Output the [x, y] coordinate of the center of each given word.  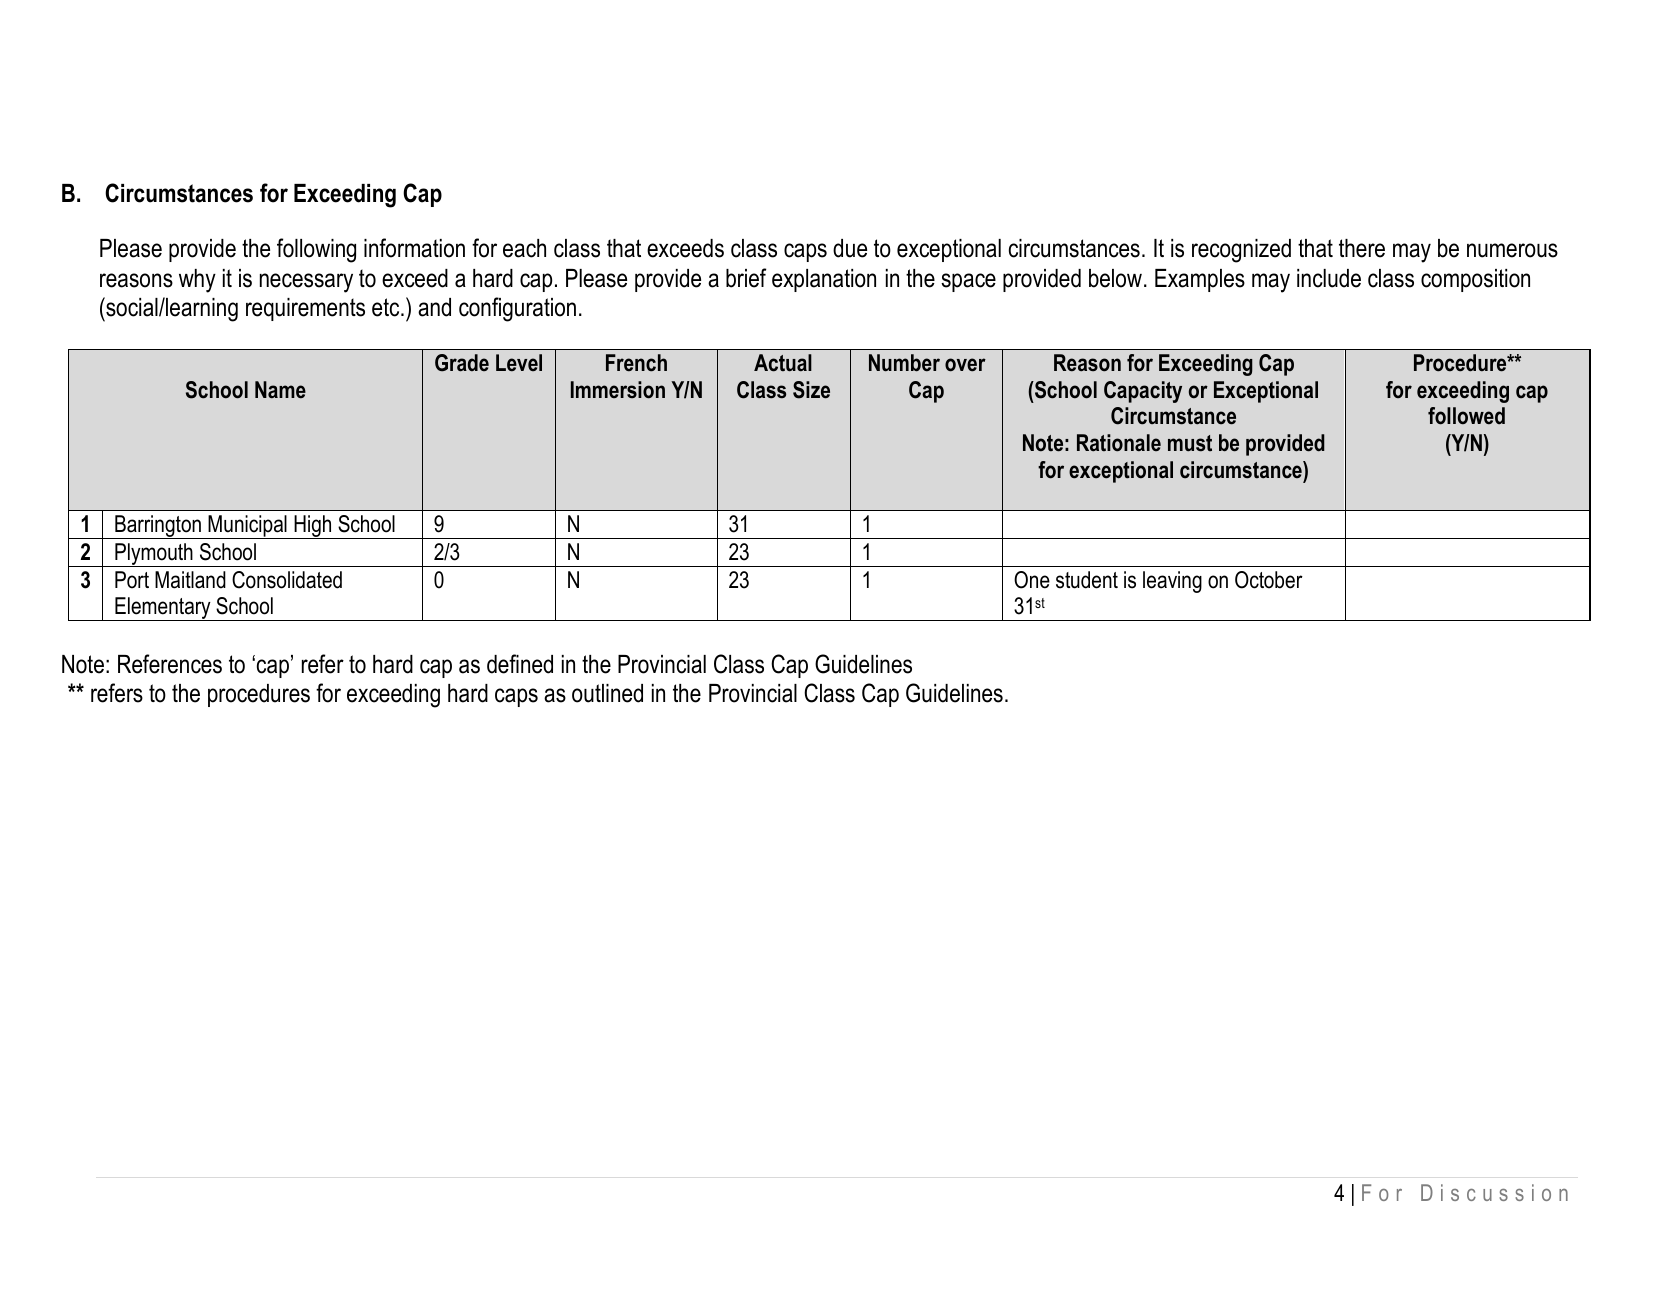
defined [520, 664]
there [1362, 248]
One [1032, 580]
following [316, 250]
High [313, 527]
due [850, 248]
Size [811, 390]
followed [1466, 416]
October [1269, 580]
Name [280, 390]
